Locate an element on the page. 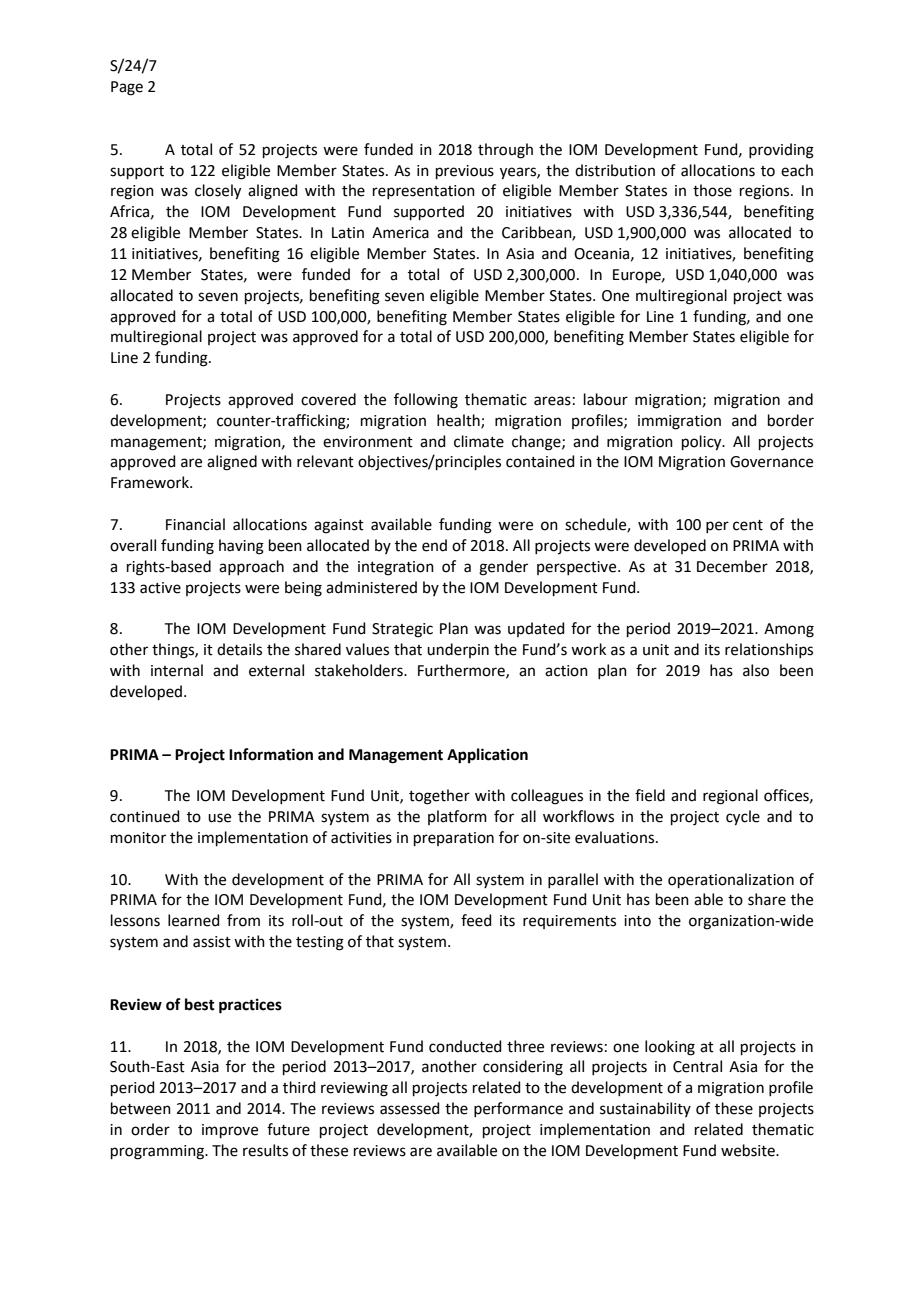 The image size is (924, 1308). sustainability is located at coordinates (645, 1109).
